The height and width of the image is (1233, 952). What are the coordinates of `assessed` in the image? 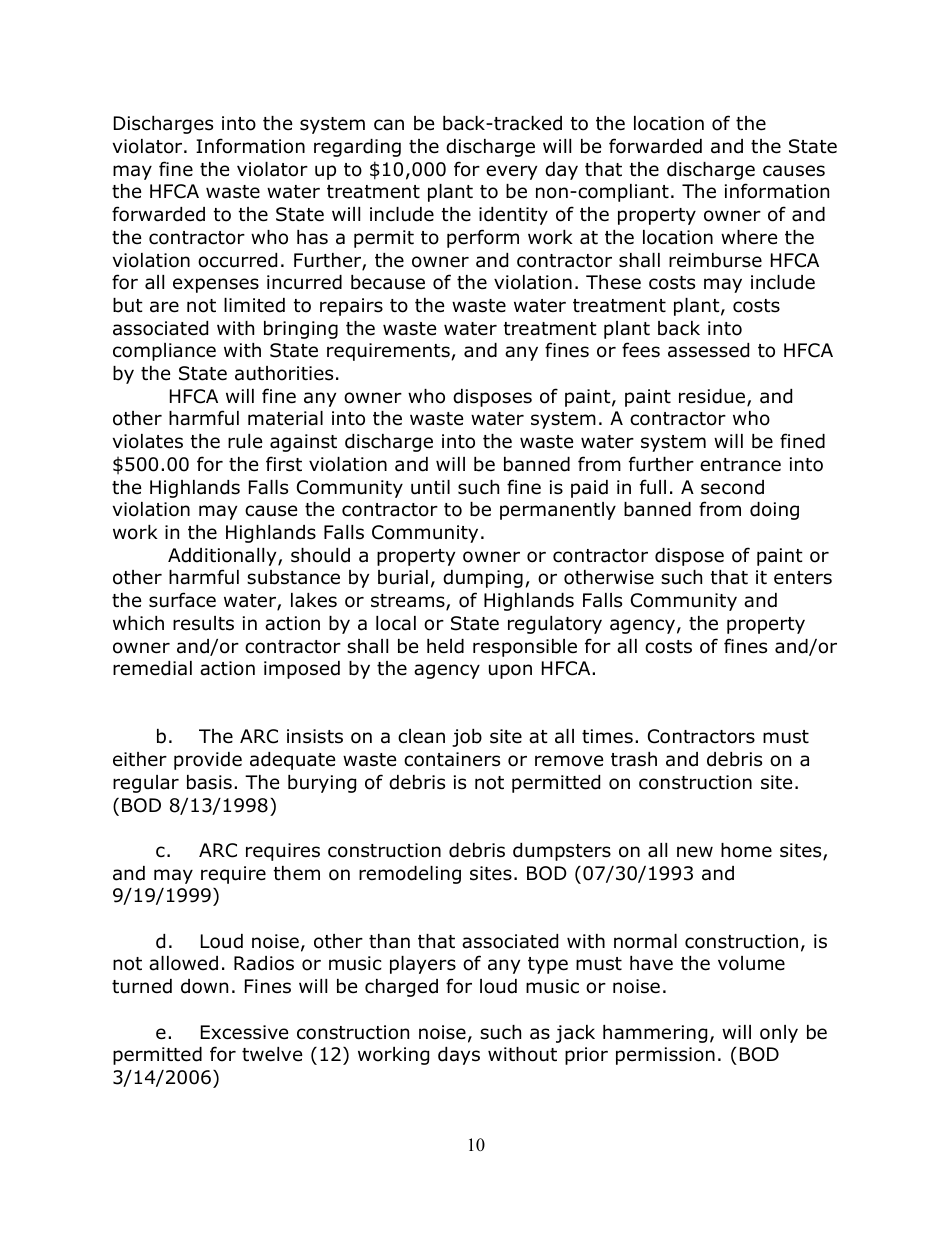 It's located at (708, 350).
